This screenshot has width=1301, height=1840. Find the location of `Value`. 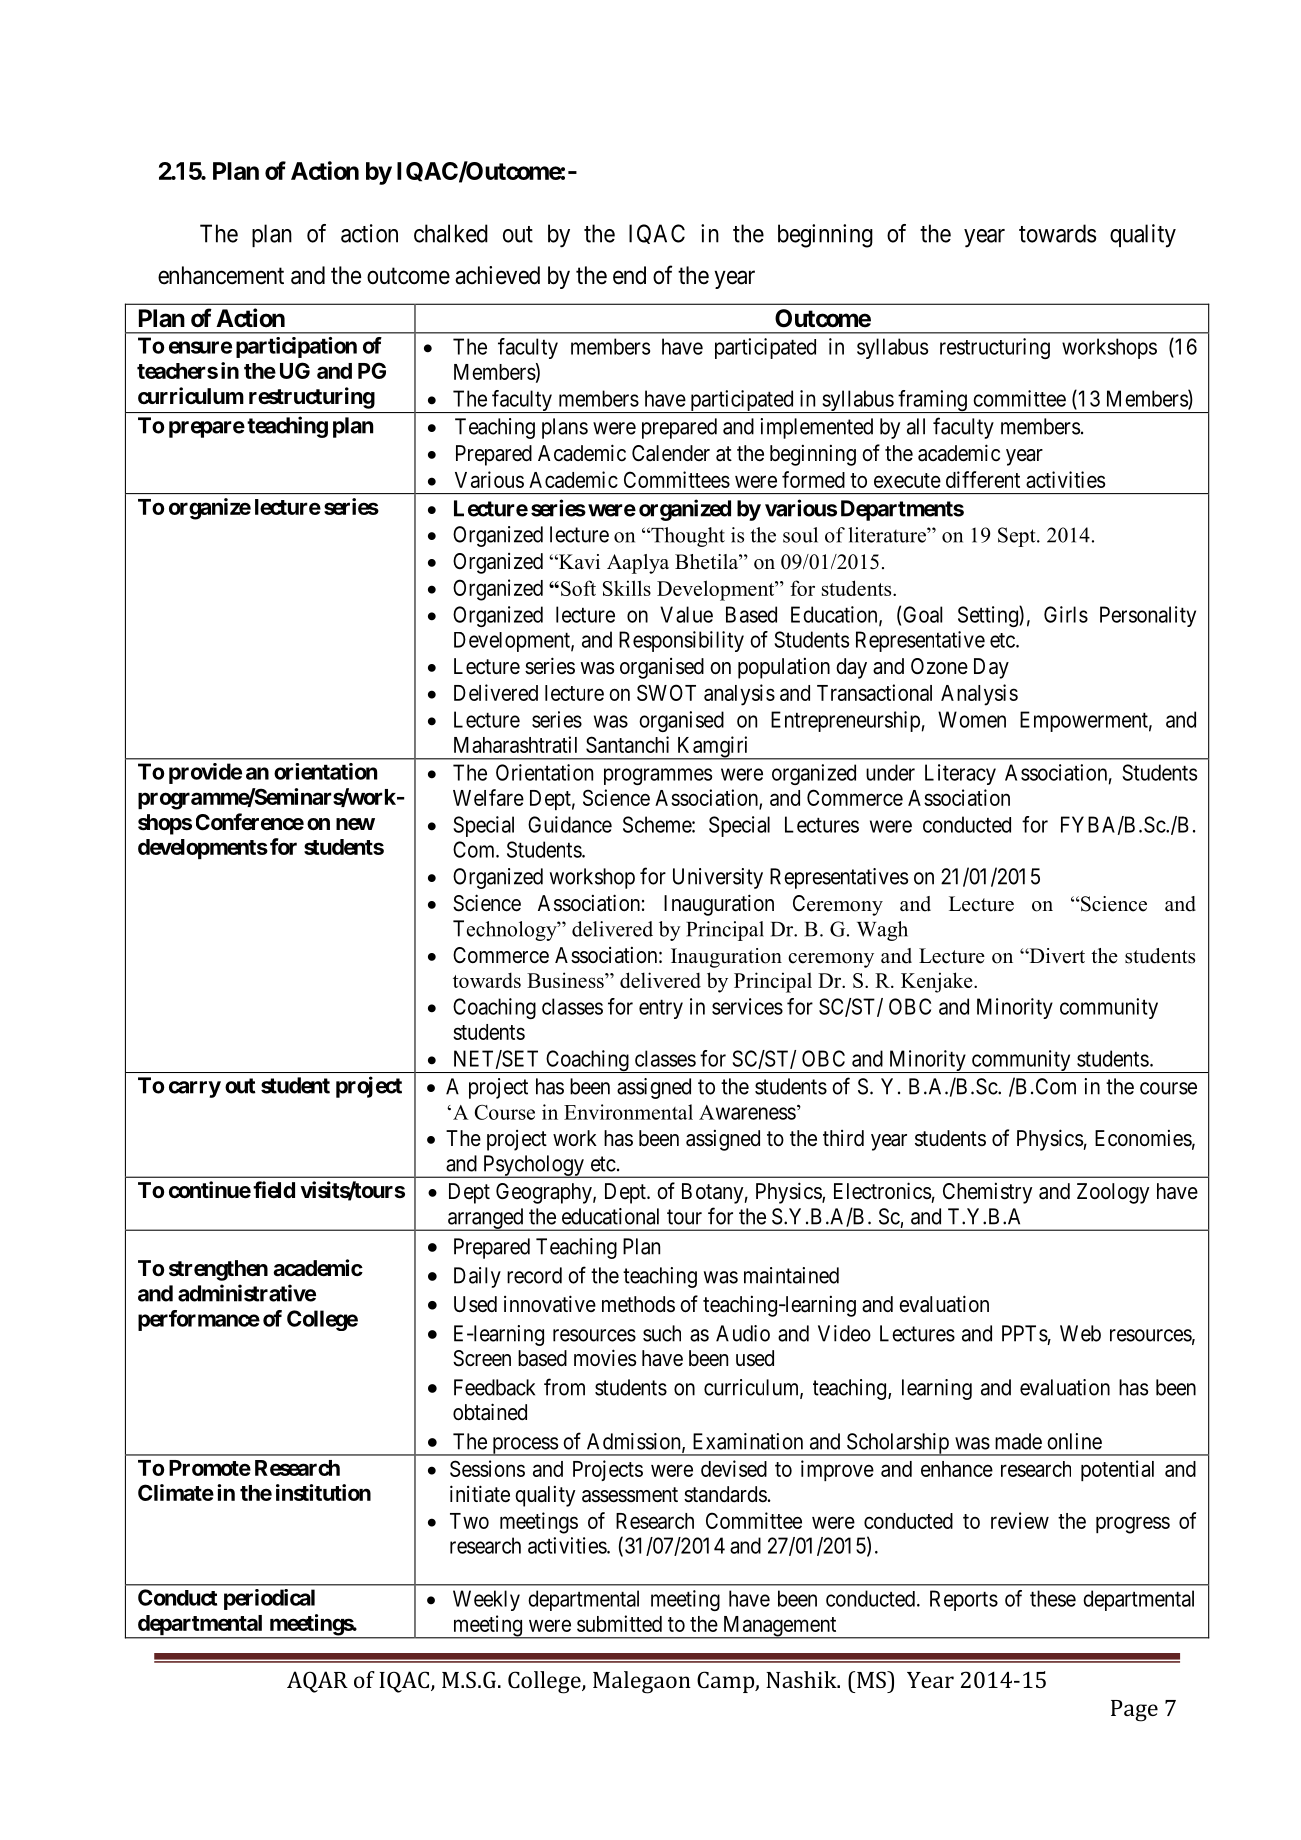

Value is located at coordinates (686, 614).
